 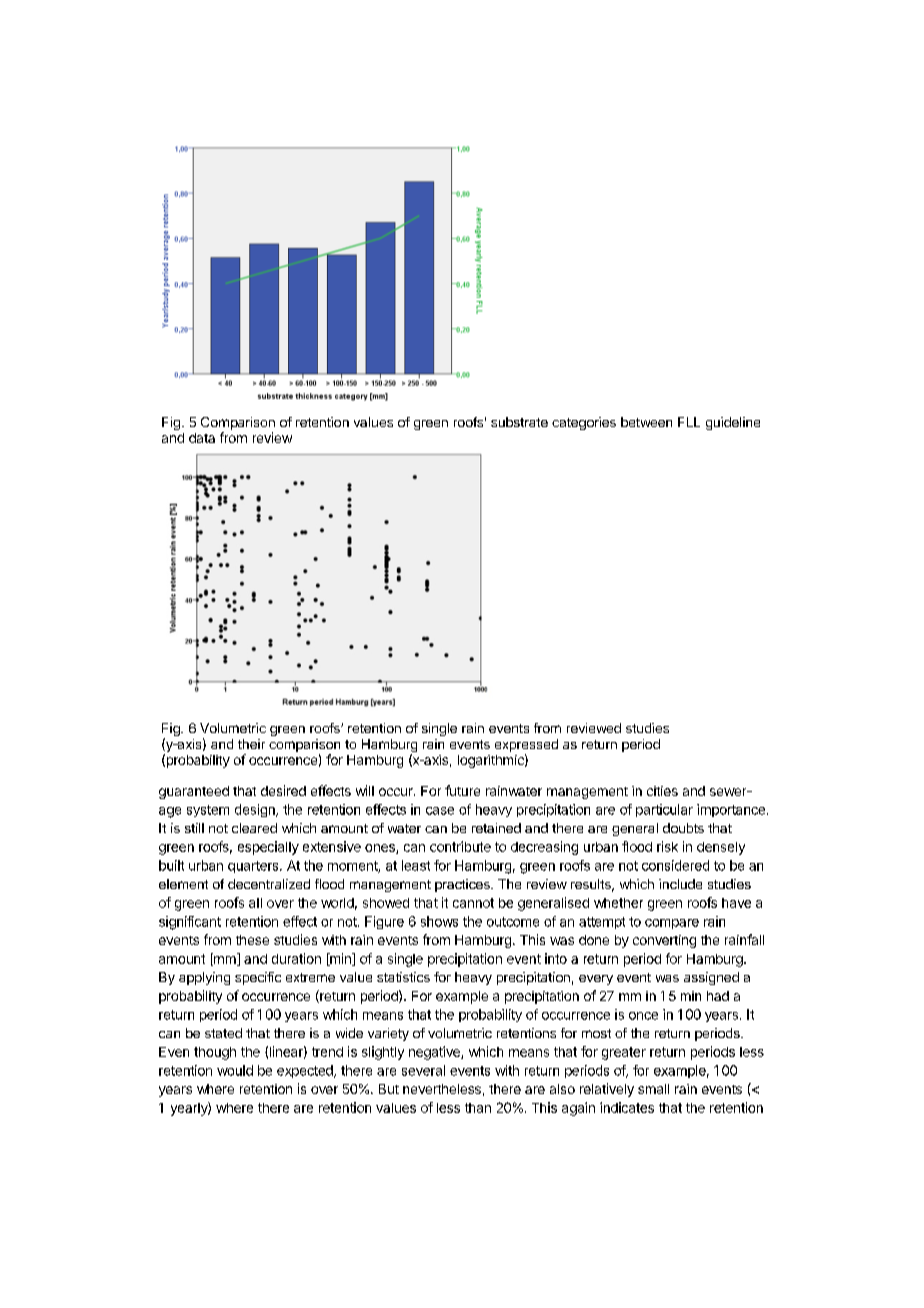 I want to click on data, so click(x=202, y=438).
